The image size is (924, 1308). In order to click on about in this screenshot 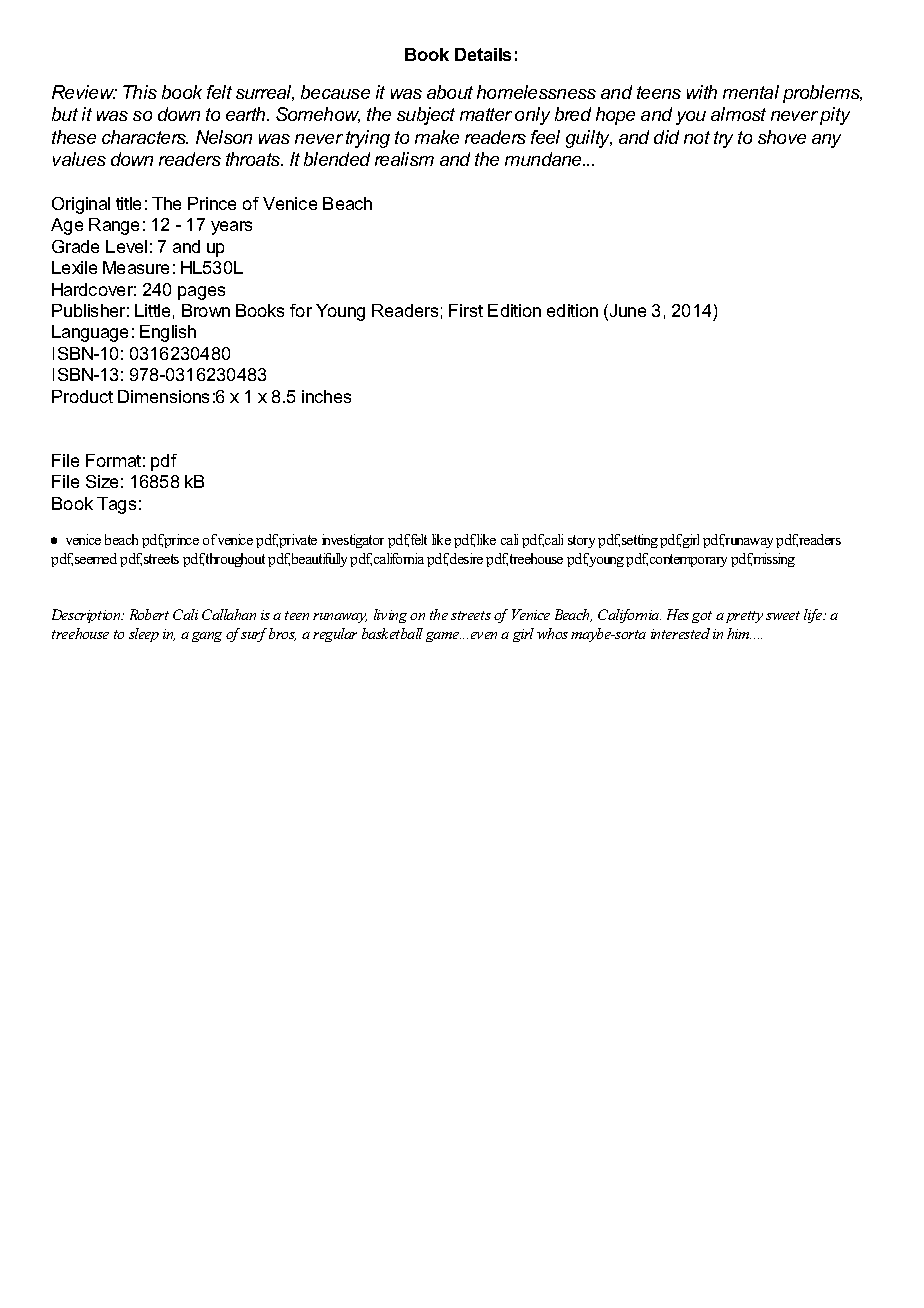, I will do `click(450, 92)`.
